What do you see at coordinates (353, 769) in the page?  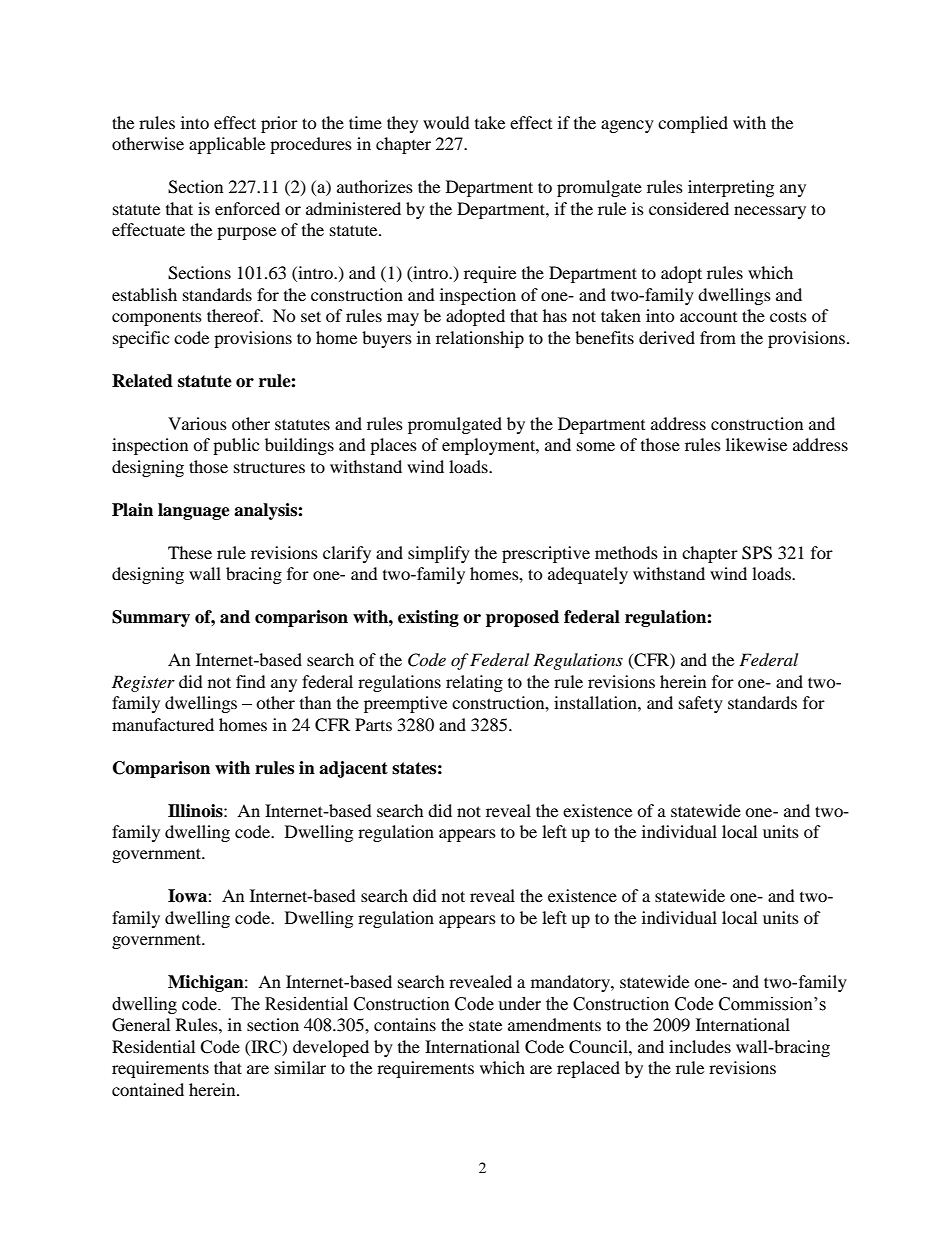 I see `adjacent` at bounding box center [353, 769].
